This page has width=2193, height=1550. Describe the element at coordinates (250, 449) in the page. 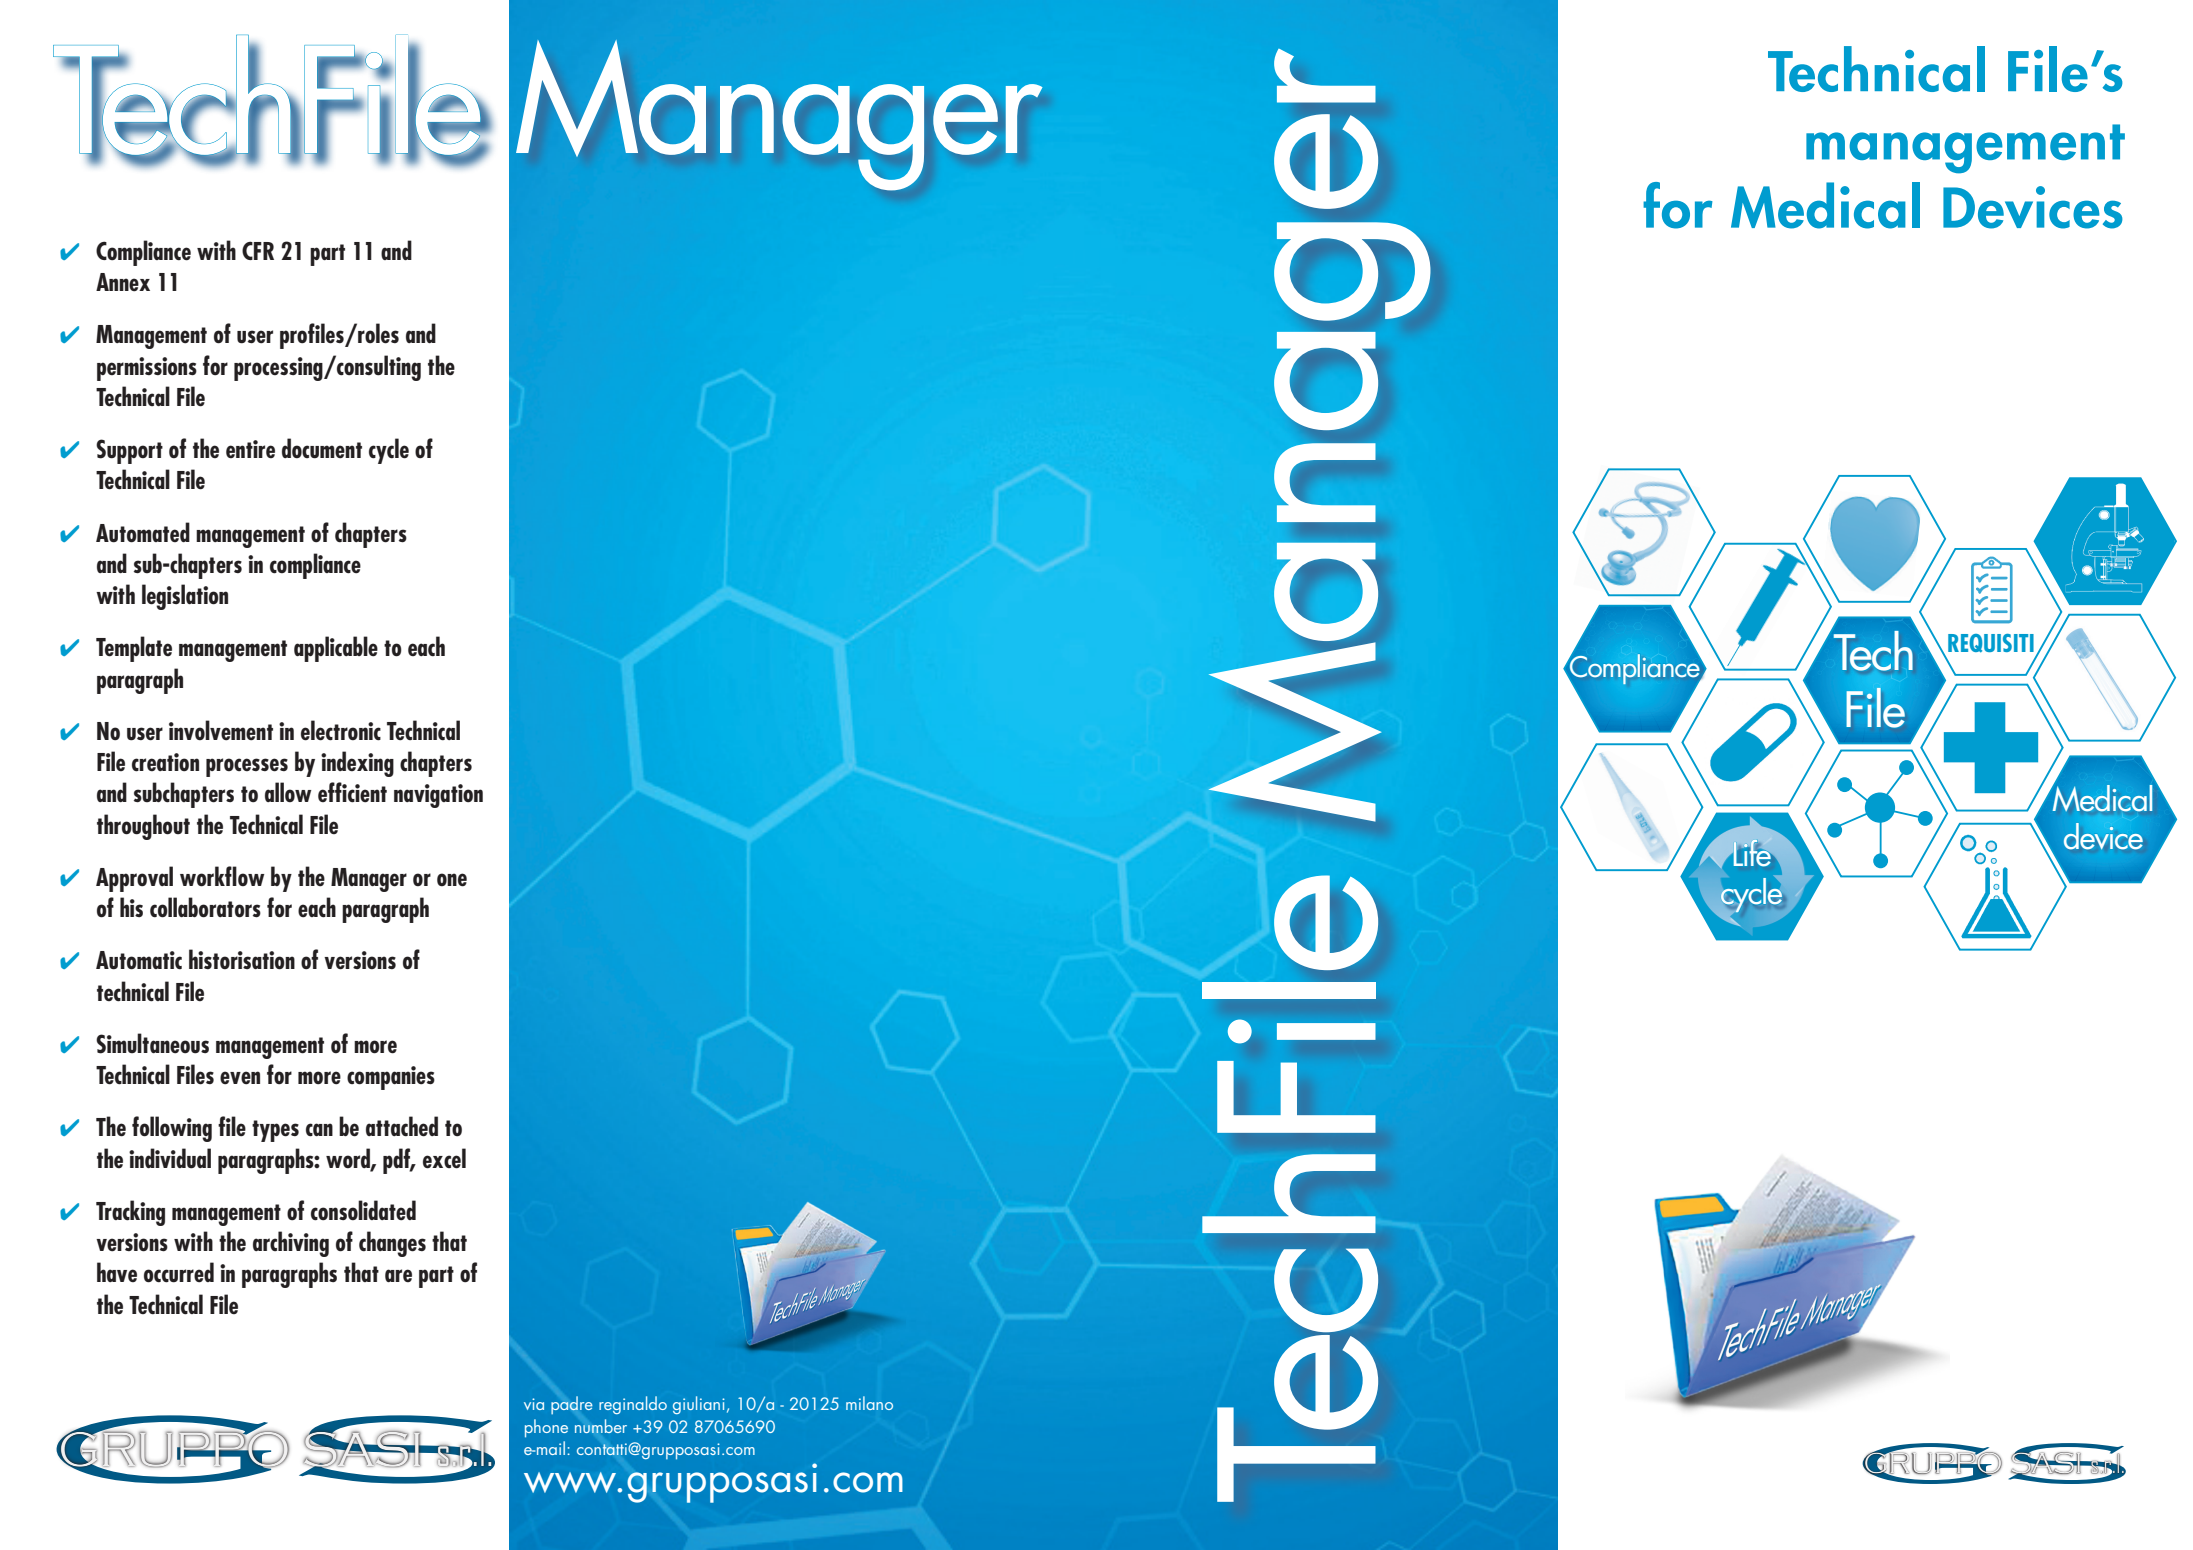

I see `entire` at that location.
